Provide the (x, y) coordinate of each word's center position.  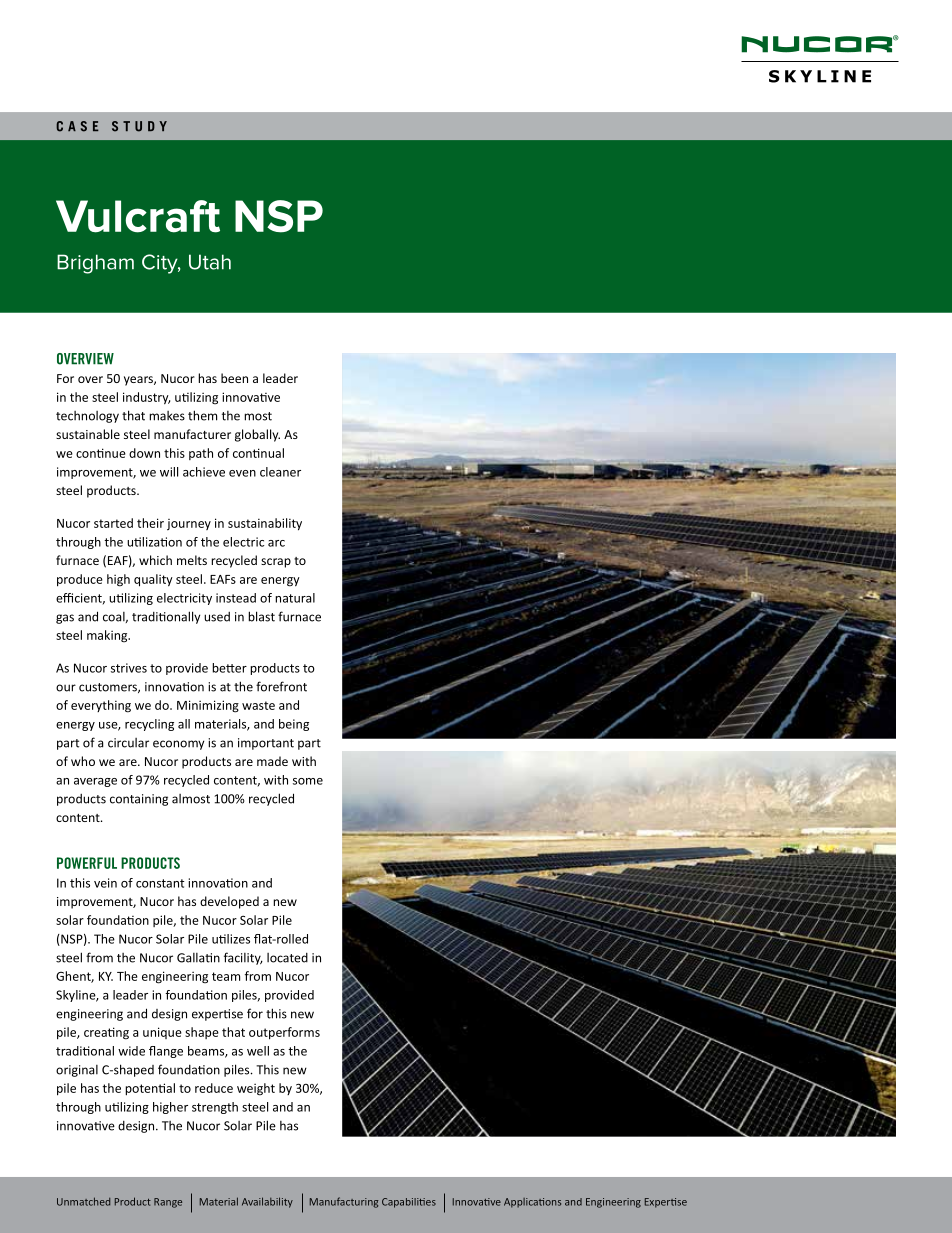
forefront (281, 686)
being (294, 725)
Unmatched (83, 1201)
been (234, 378)
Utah (210, 262)
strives (129, 668)
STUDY (139, 126)
